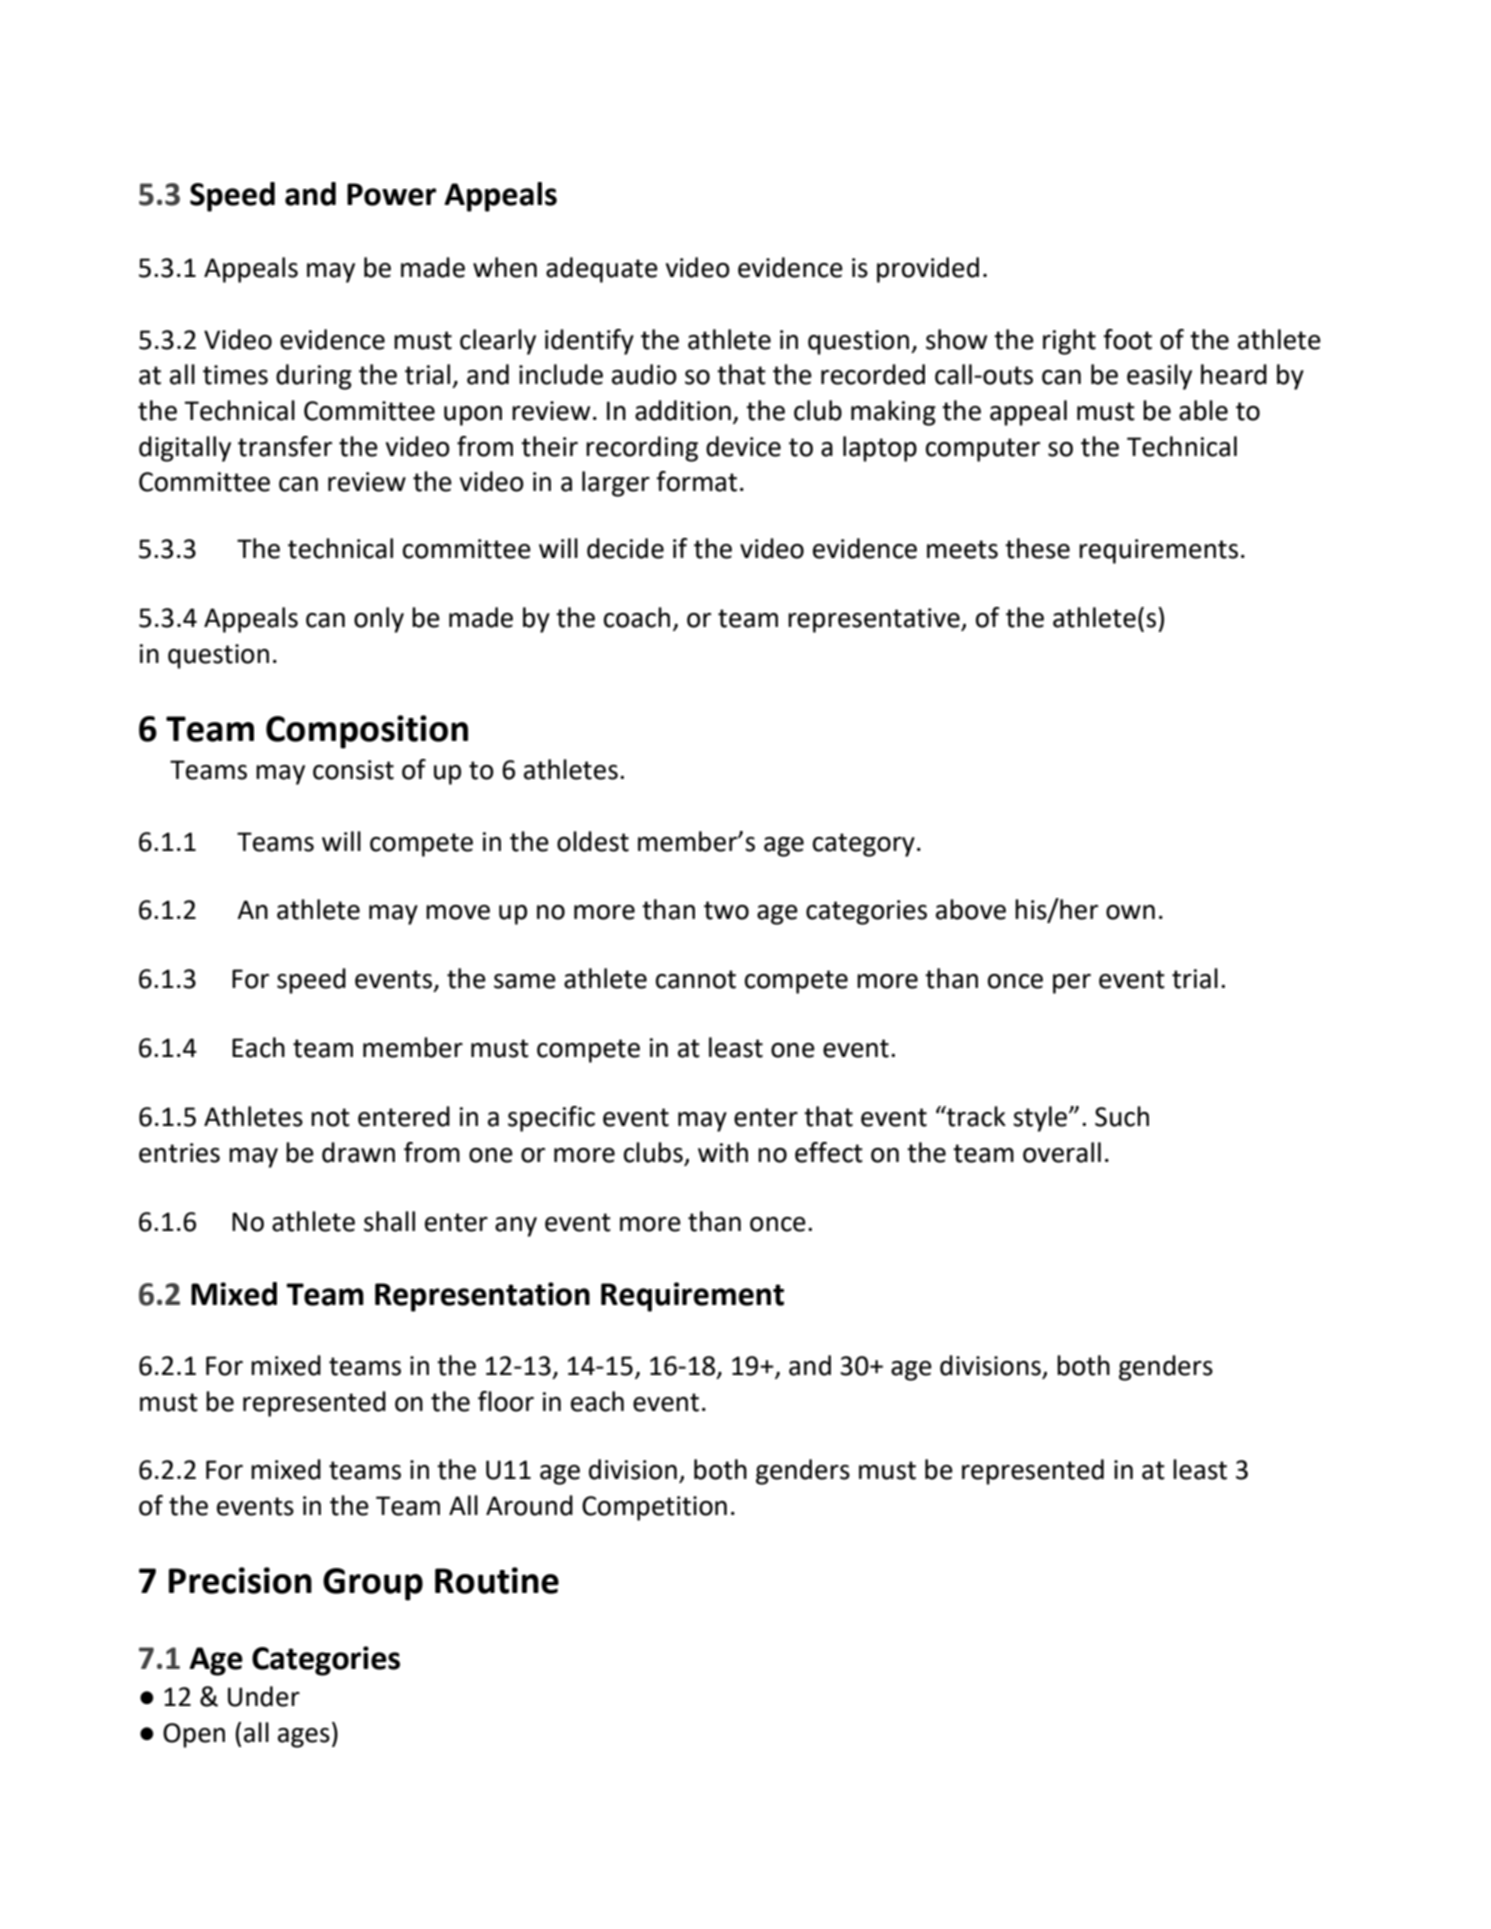 Image resolution: width=1491 pixels, height=1929 pixels. What do you see at coordinates (1037, 548) in the screenshot?
I see `these` at bounding box center [1037, 548].
